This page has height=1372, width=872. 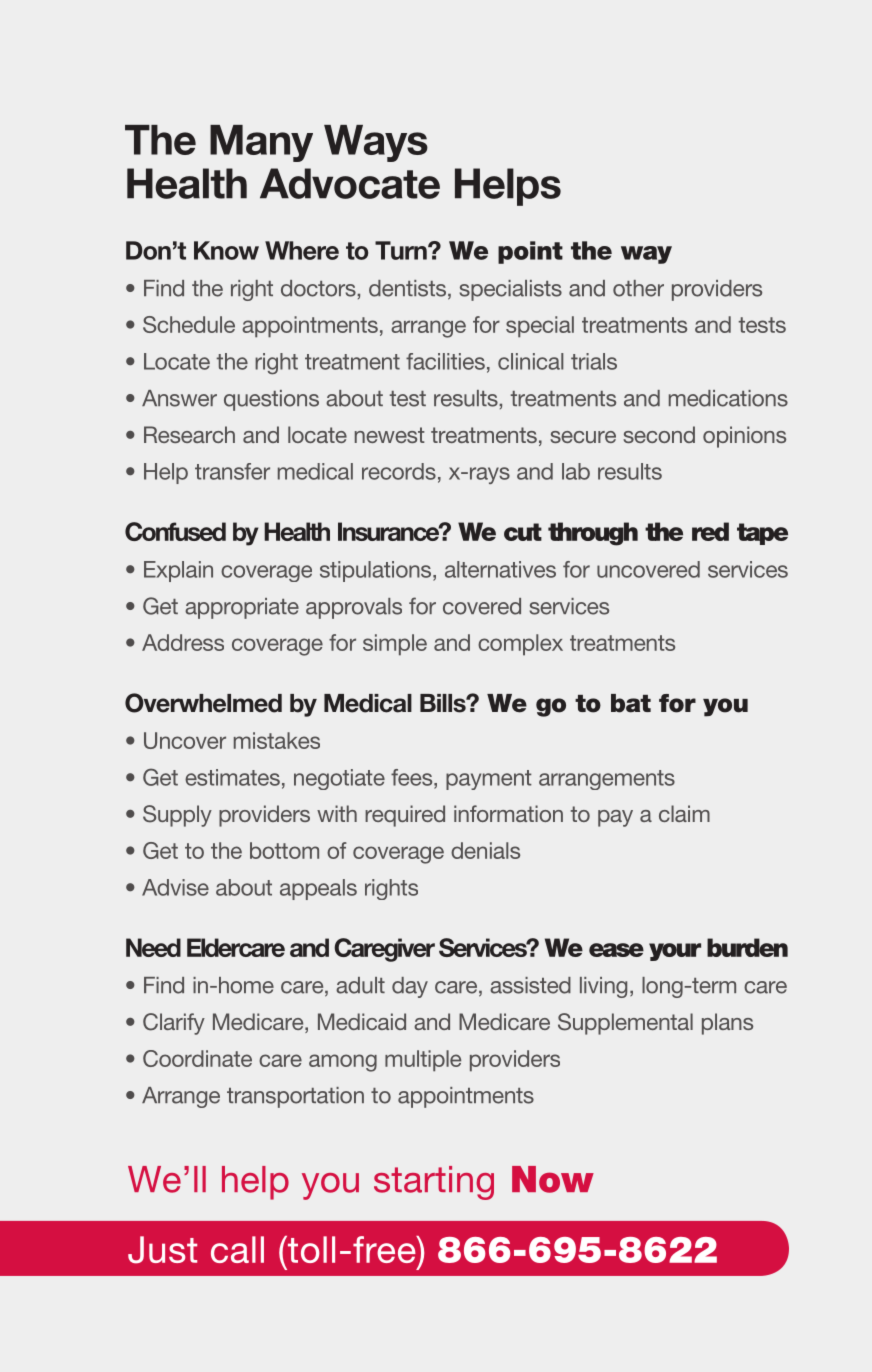 What do you see at coordinates (261, 143) in the page?
I see `Many` at bounding box center [261, 143].
